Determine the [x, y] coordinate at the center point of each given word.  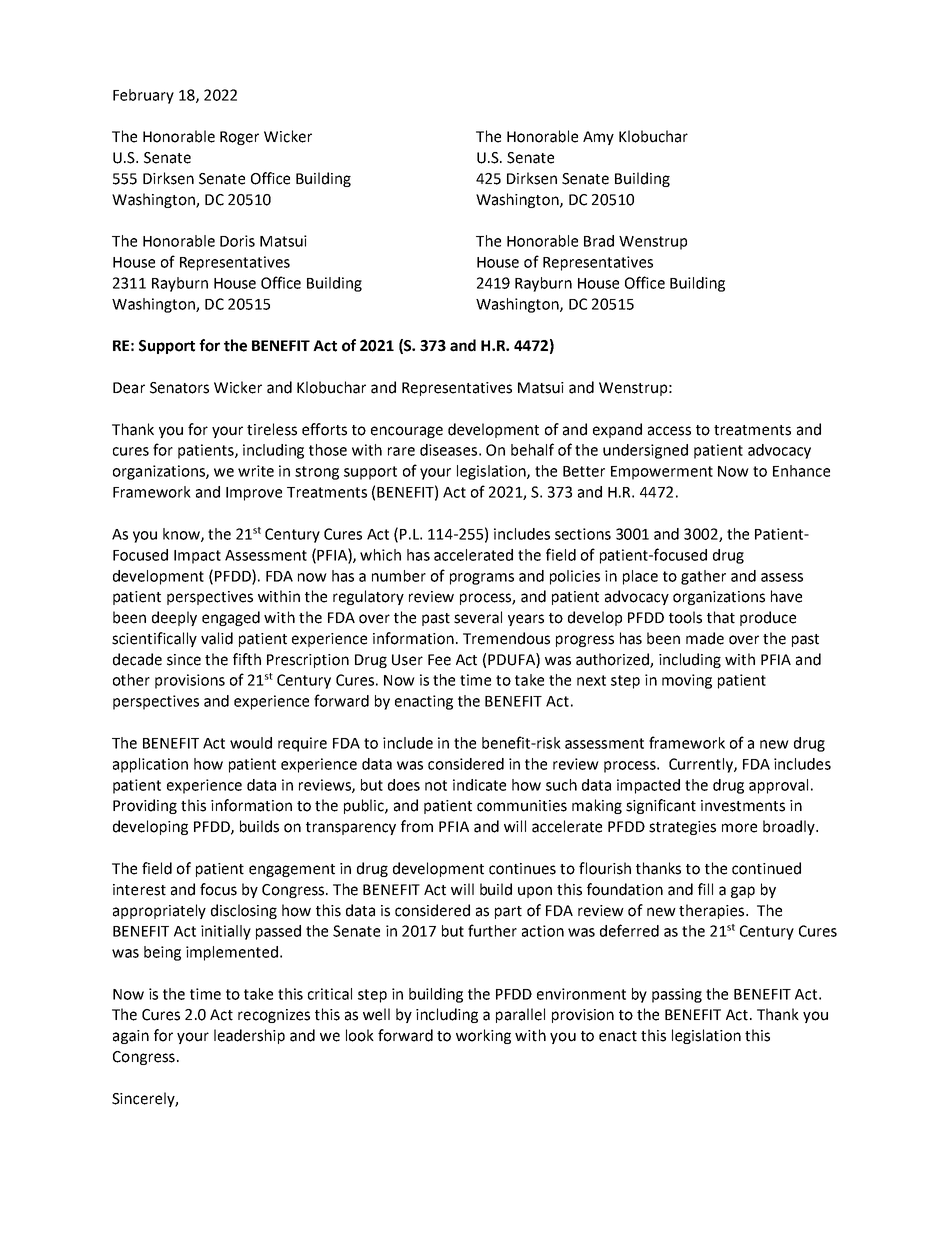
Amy [598, 138]
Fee [439, 660]
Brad [599, 241]
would [251, 743]
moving [687, 681]
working [483, 1036]
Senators [179, 388]
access [669, 431]
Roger [239, 138]
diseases [448, 450]
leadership [249, 1036]
